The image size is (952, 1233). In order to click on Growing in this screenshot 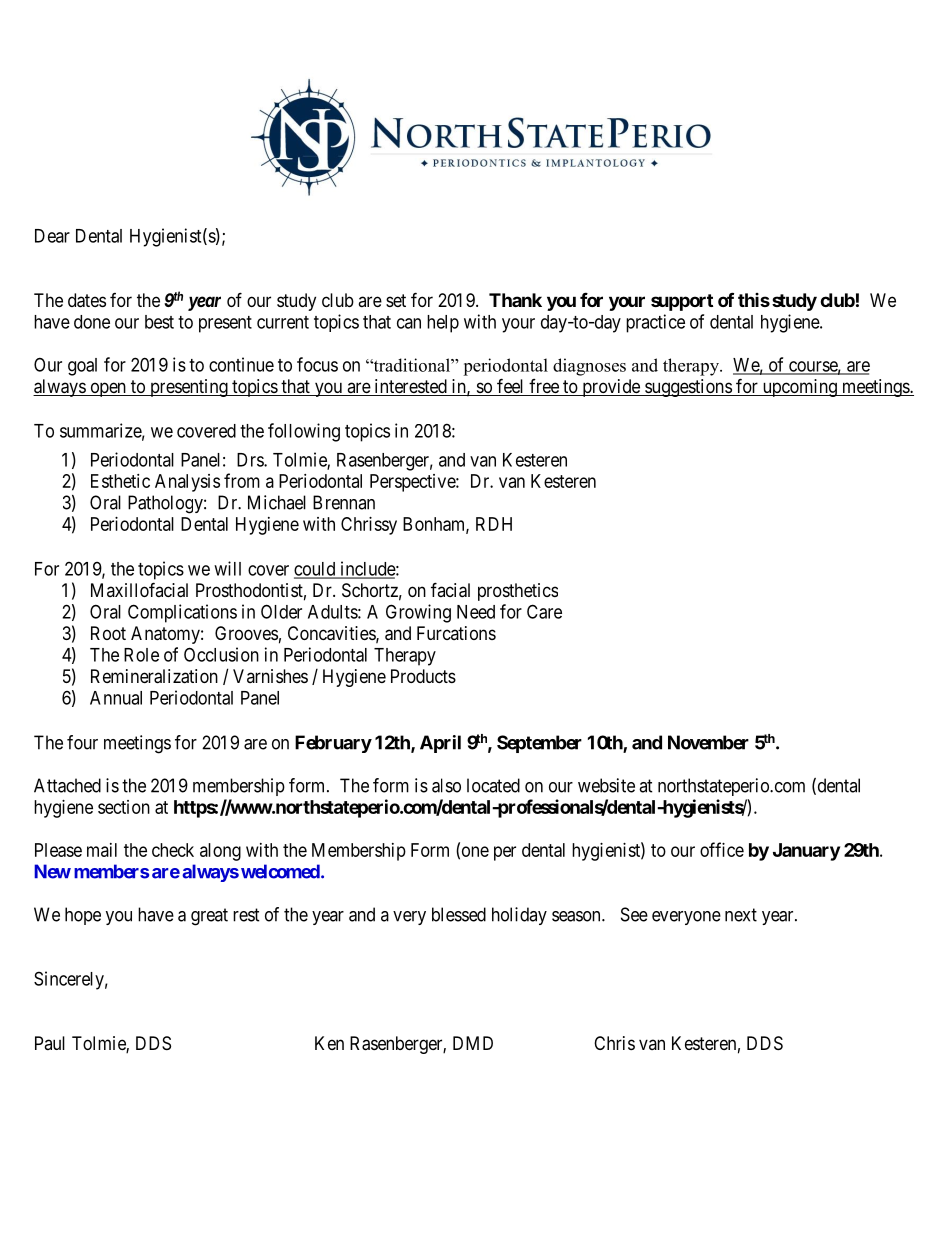, I will do `click(418, 613)`.
